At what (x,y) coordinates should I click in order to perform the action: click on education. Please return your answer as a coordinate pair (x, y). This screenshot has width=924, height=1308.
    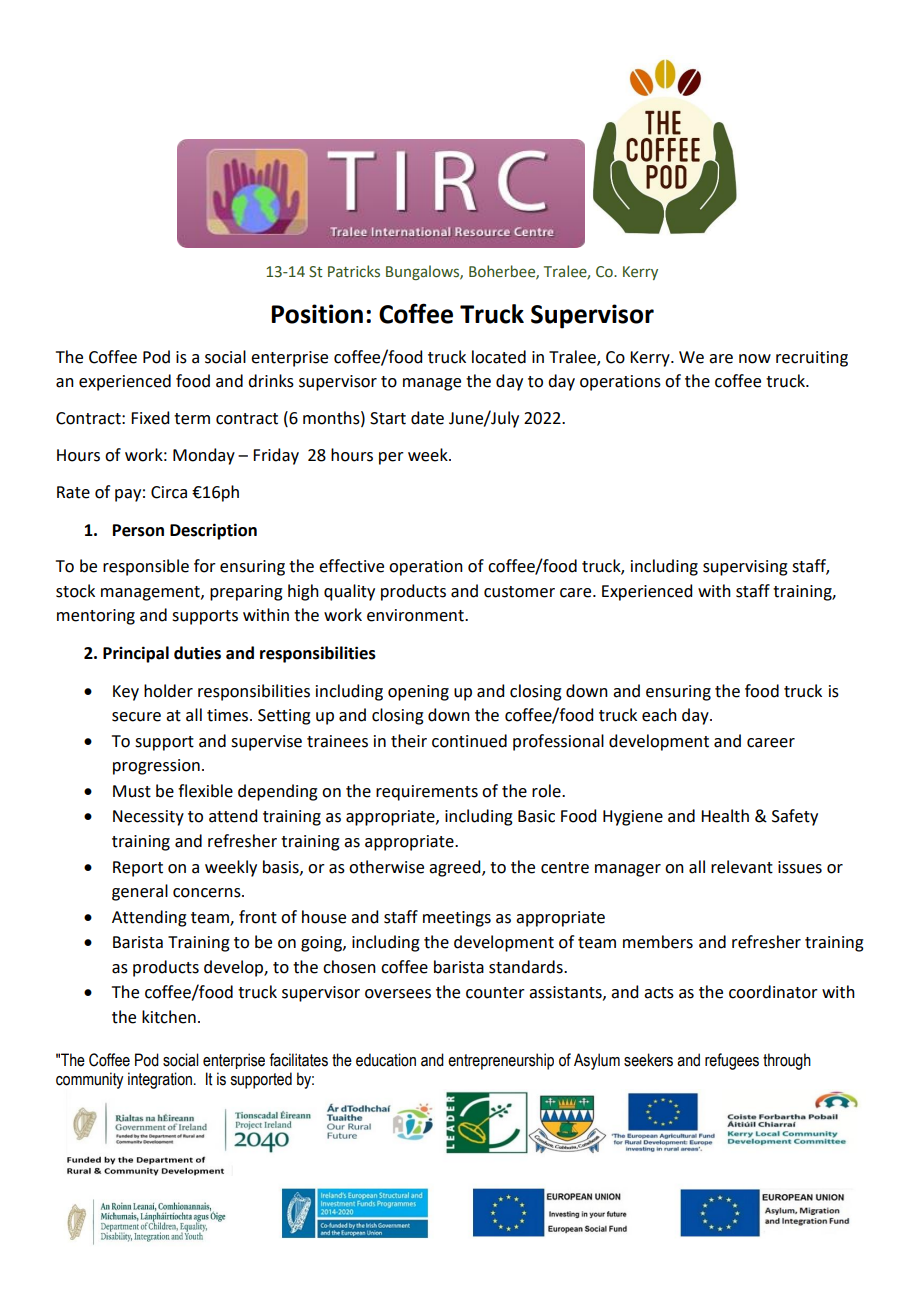
    Looking at the image, I should click on (386, 1060).
